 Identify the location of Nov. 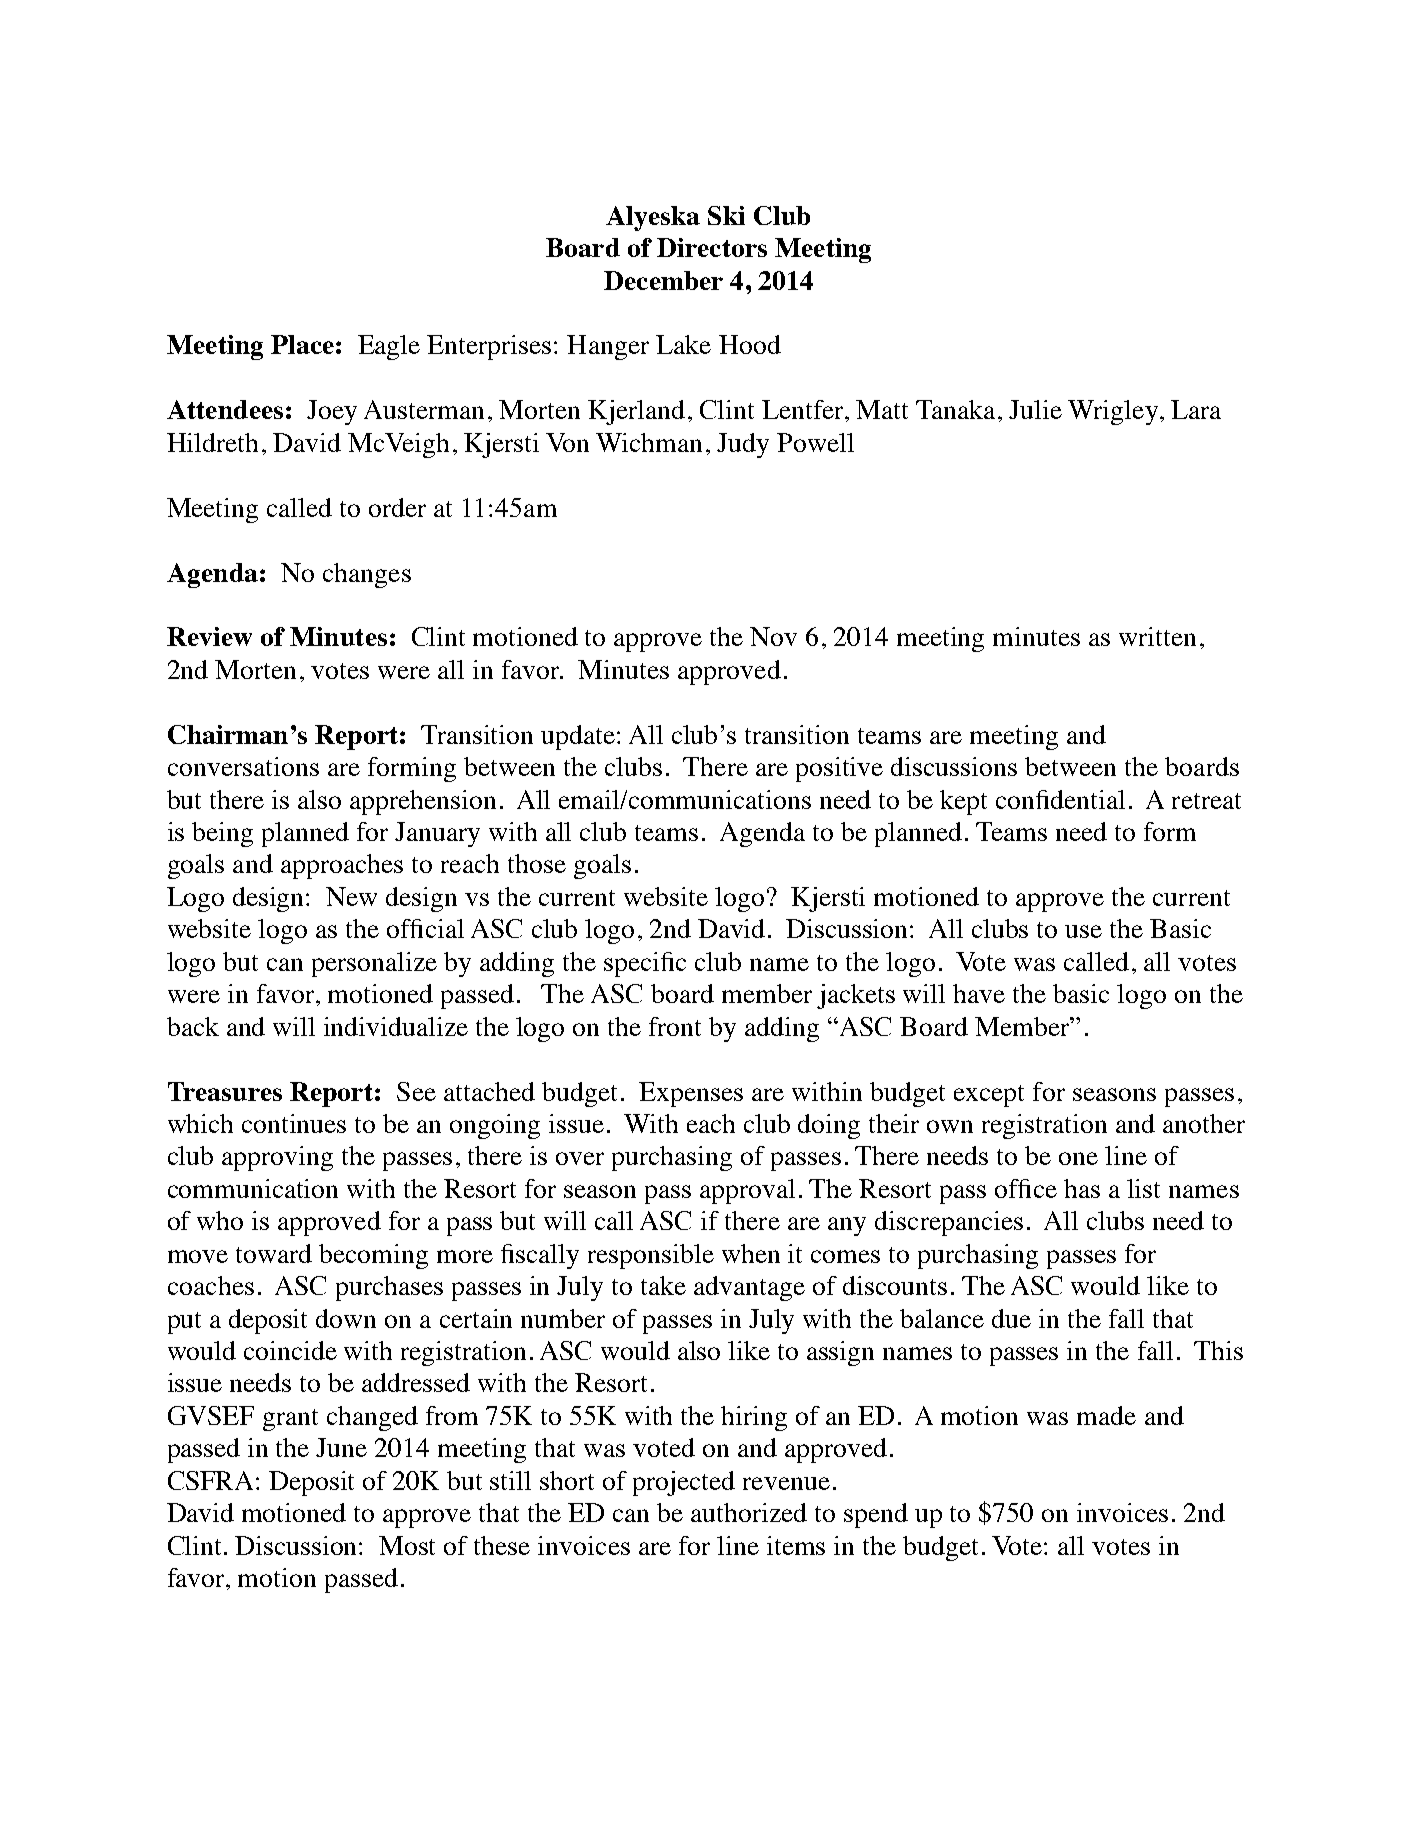
(773, 636).
